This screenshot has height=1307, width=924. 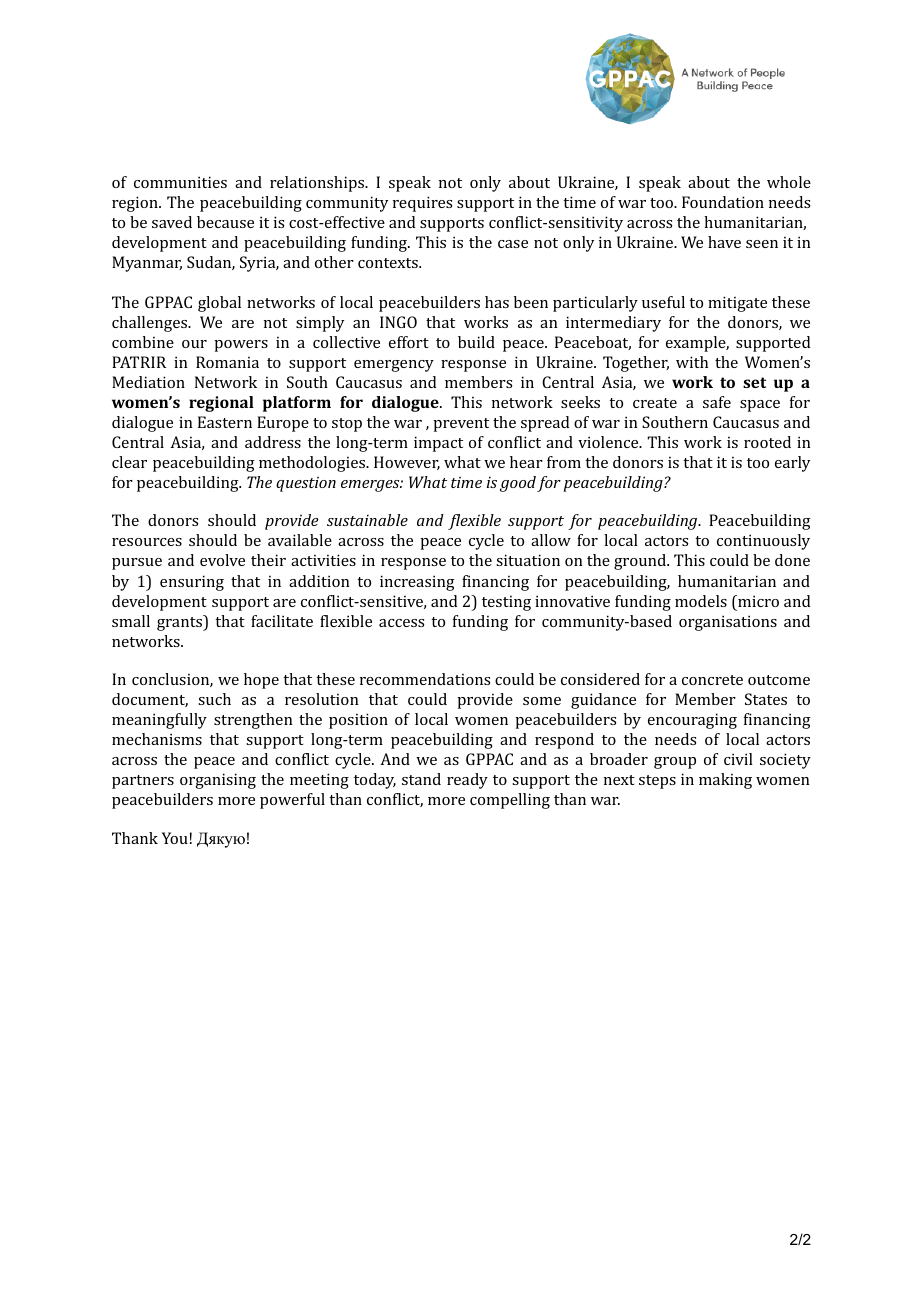 I want to click on testing, so click(x=506, y=603).
